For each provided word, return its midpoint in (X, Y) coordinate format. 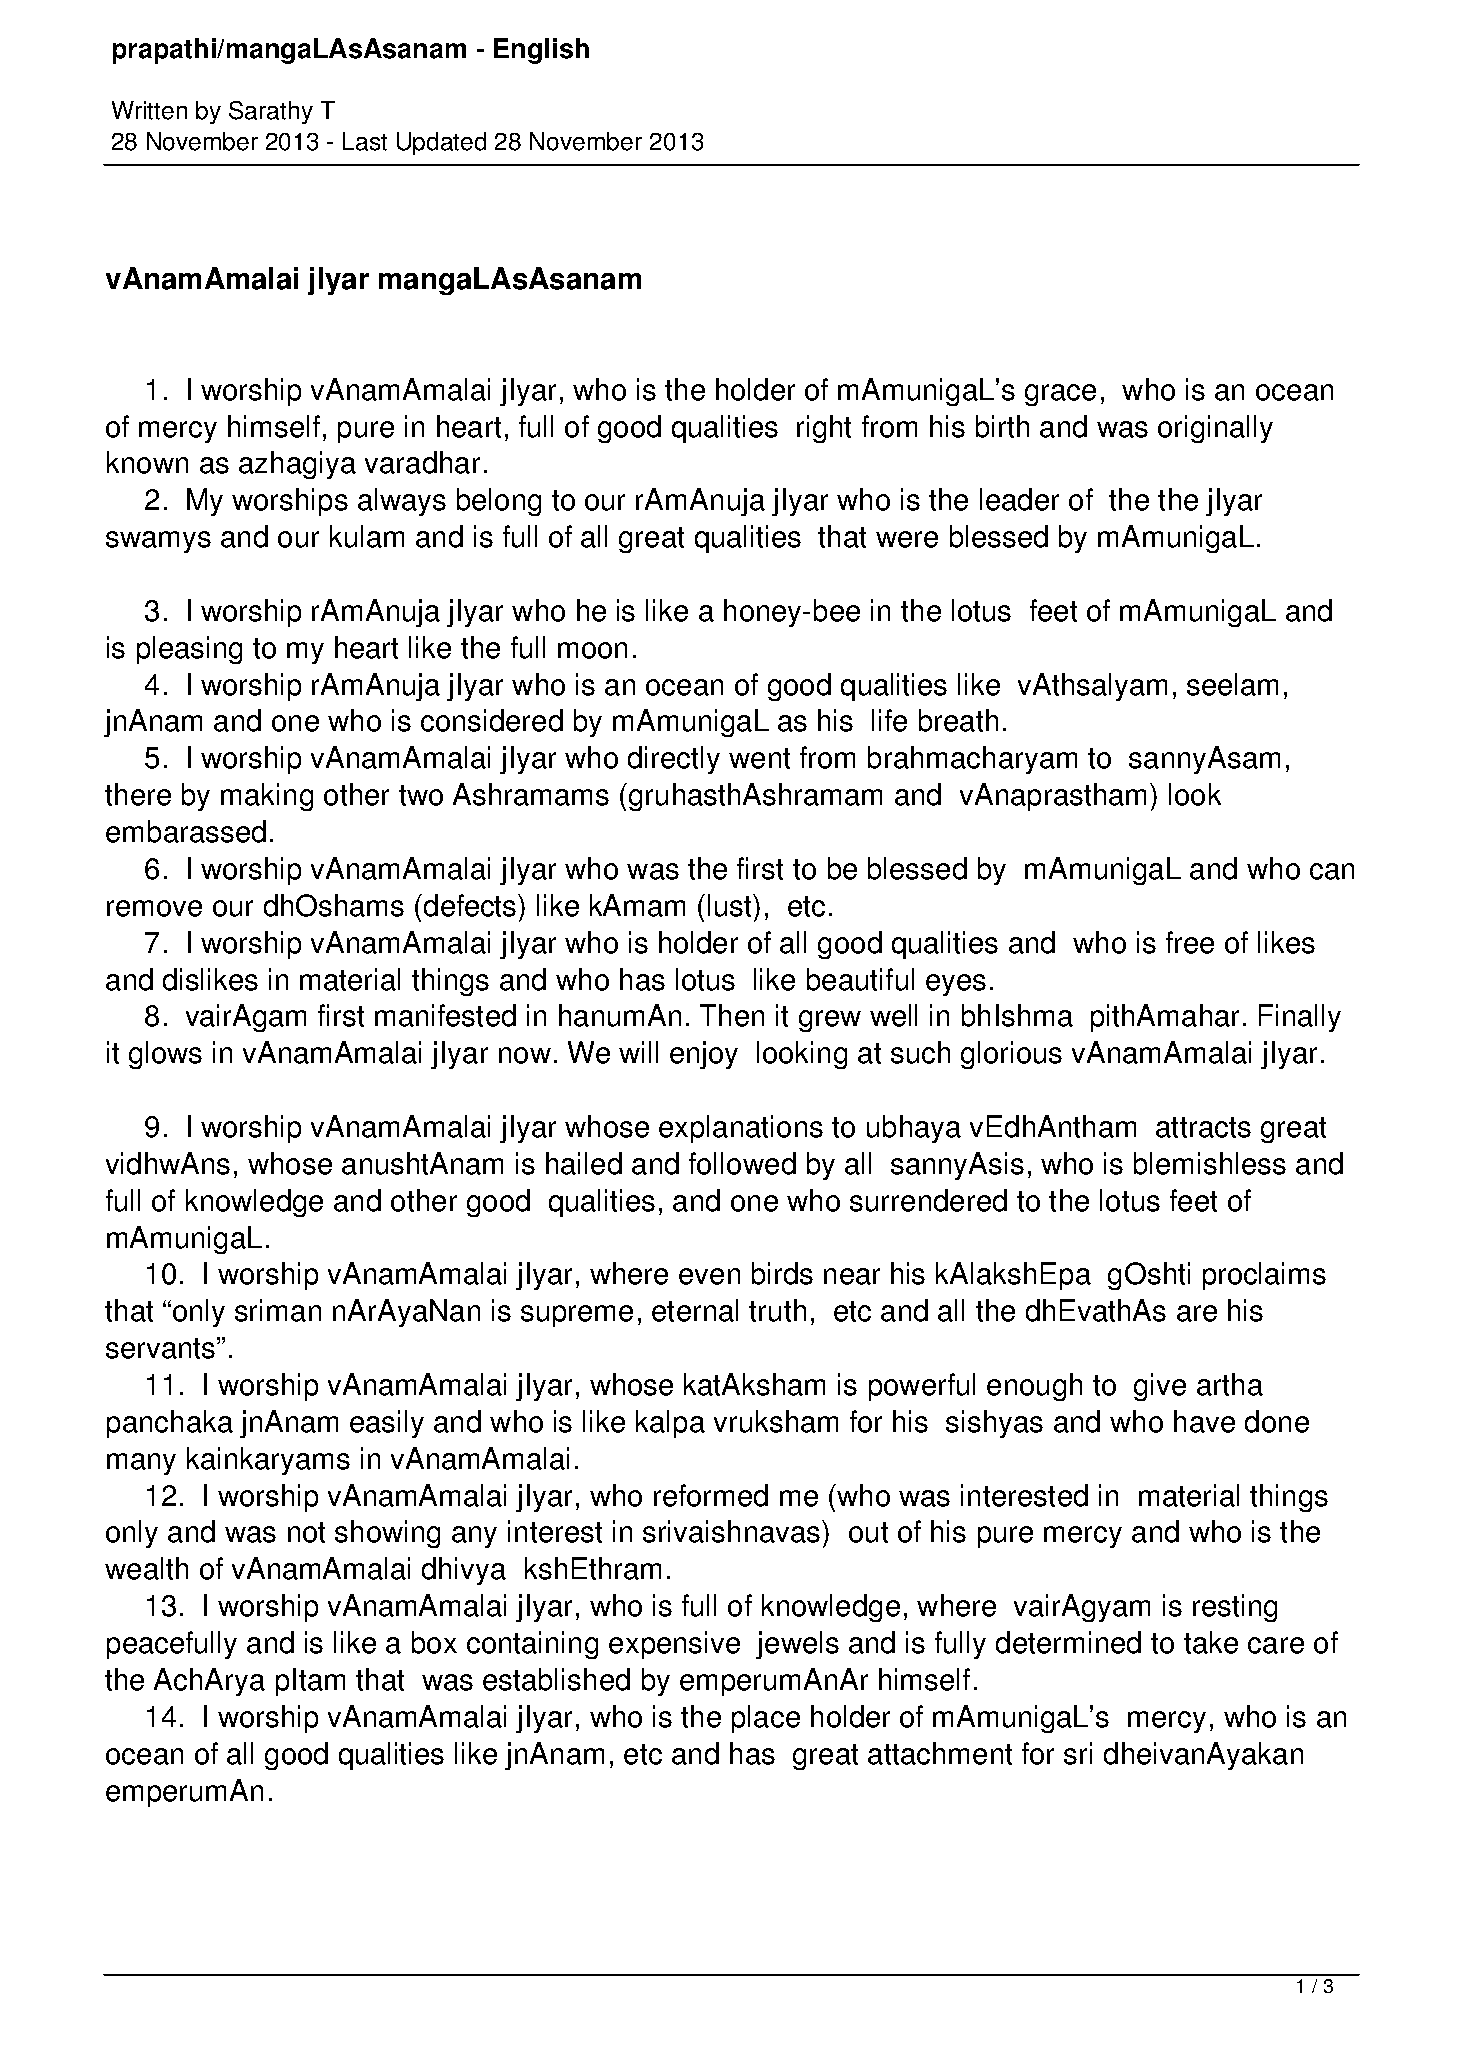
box (434, 1642)
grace (1060, 395)
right (824, 429)
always (402, 502)
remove (154, 908)
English (541, 51)
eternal (695, 1310)
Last (365, 141)
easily (387, 1424)
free (1190, 942)
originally (1215, 429)
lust (731, 905)
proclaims (1264, 1276)
